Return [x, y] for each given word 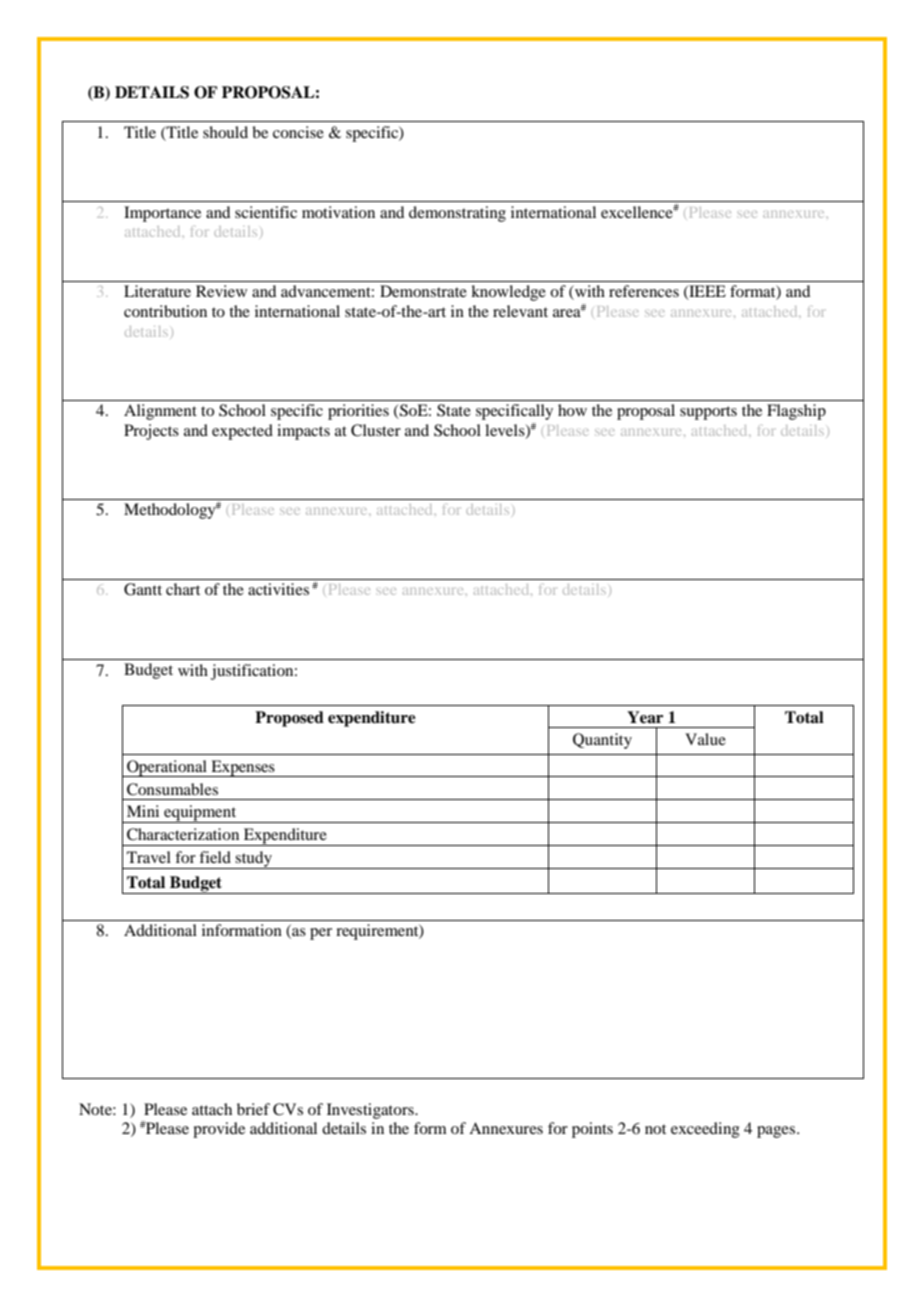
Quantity [602, 741]
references [644, 291]
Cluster [376, 430]
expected [242, 432]
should [225, 132]
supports [708, 413]
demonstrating [457, 214]
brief [253, 1109]
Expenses [243, 768]
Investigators [371, 1111]
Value [705, 739]
